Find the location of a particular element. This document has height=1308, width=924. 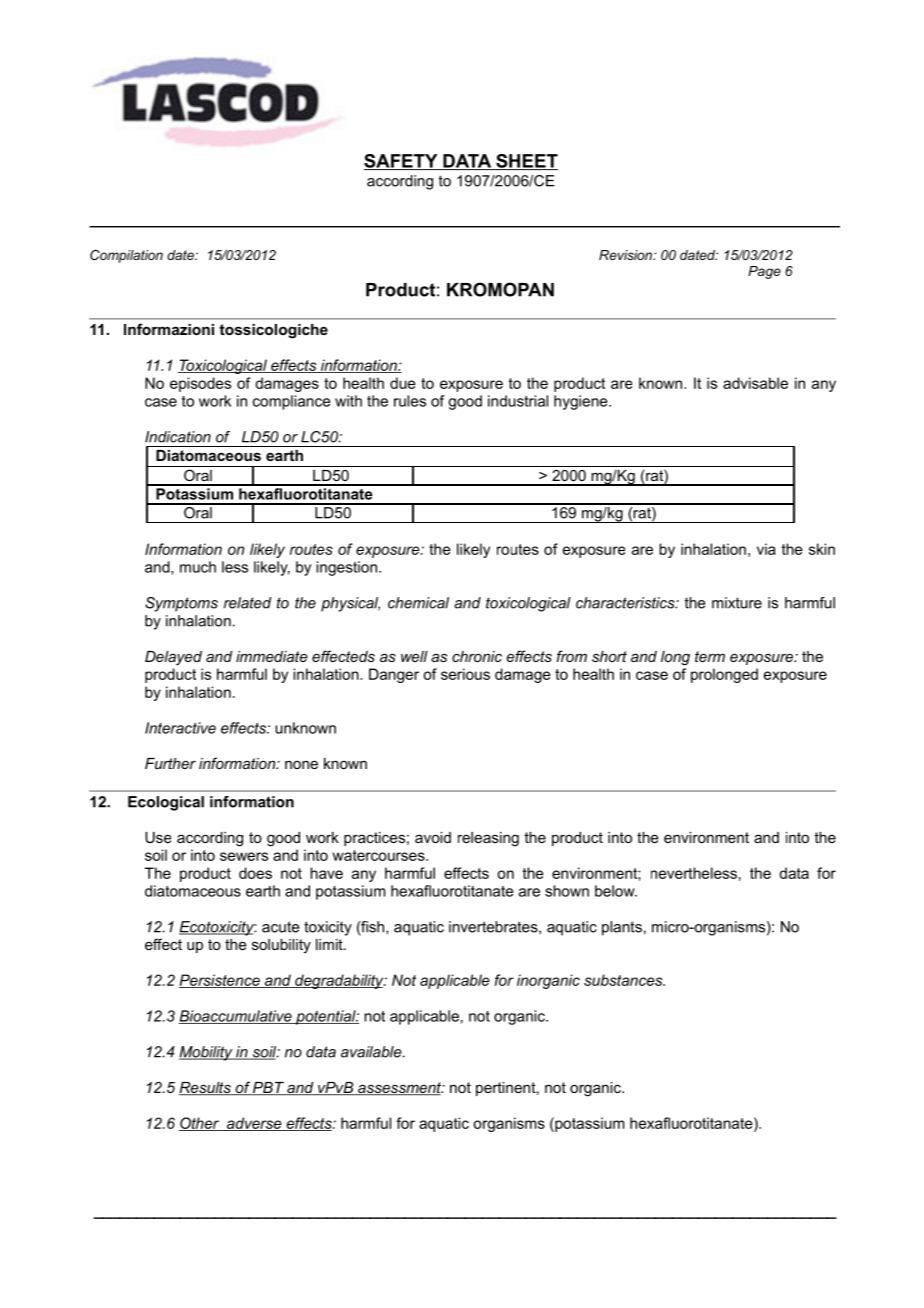

Delayed is located at coordinates (173, 658).
